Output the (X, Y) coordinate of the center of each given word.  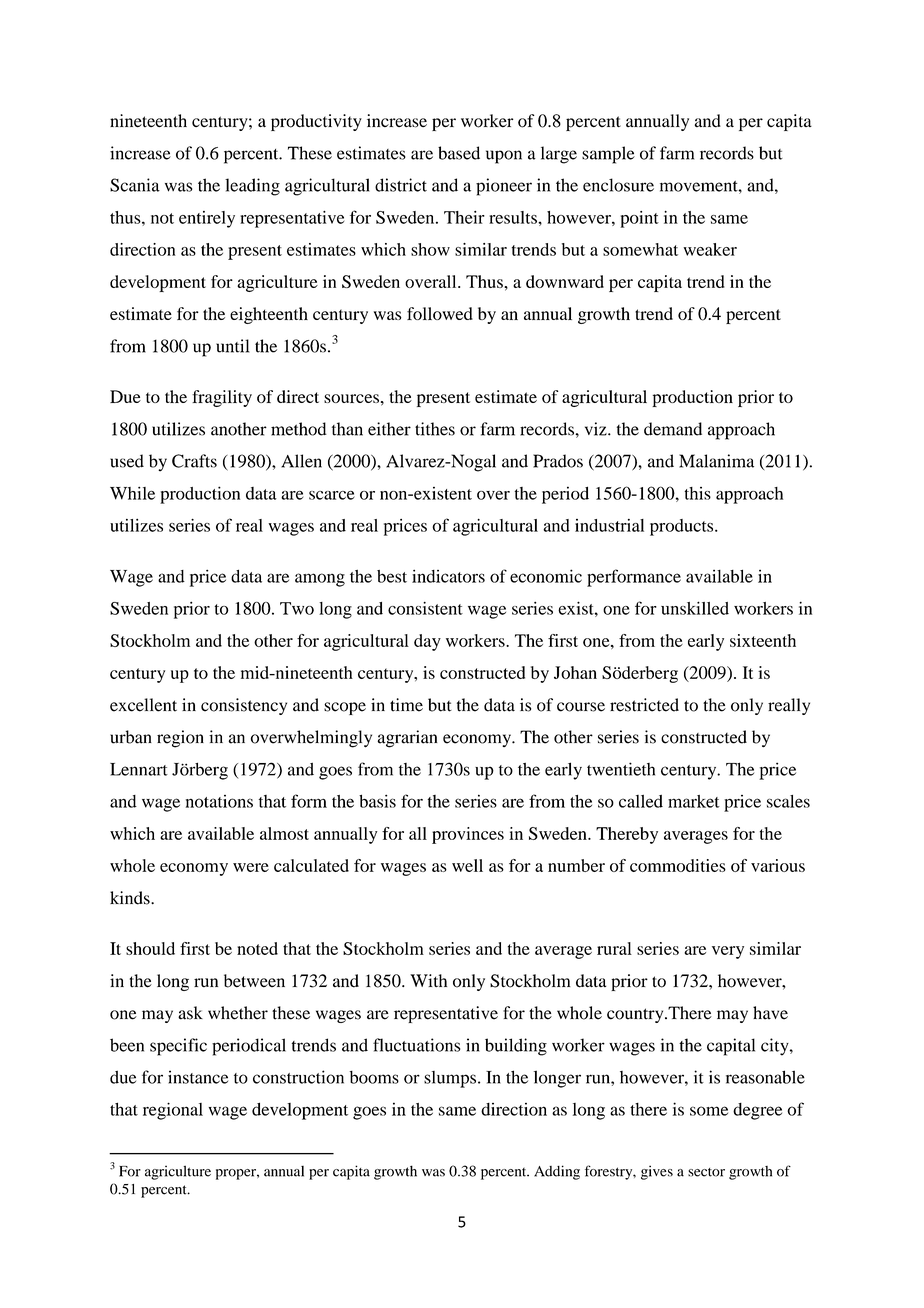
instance (198, 1077)
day (427, 642)
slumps (450, 1079)
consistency (244, 706)
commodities (678, 865)
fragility (222, 398)
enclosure (618, 185)
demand (673, 429)
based (459, 153)
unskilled (695, 608)
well (467, 865)
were (251, 867)
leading (252, 187)
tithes (435, 429)
